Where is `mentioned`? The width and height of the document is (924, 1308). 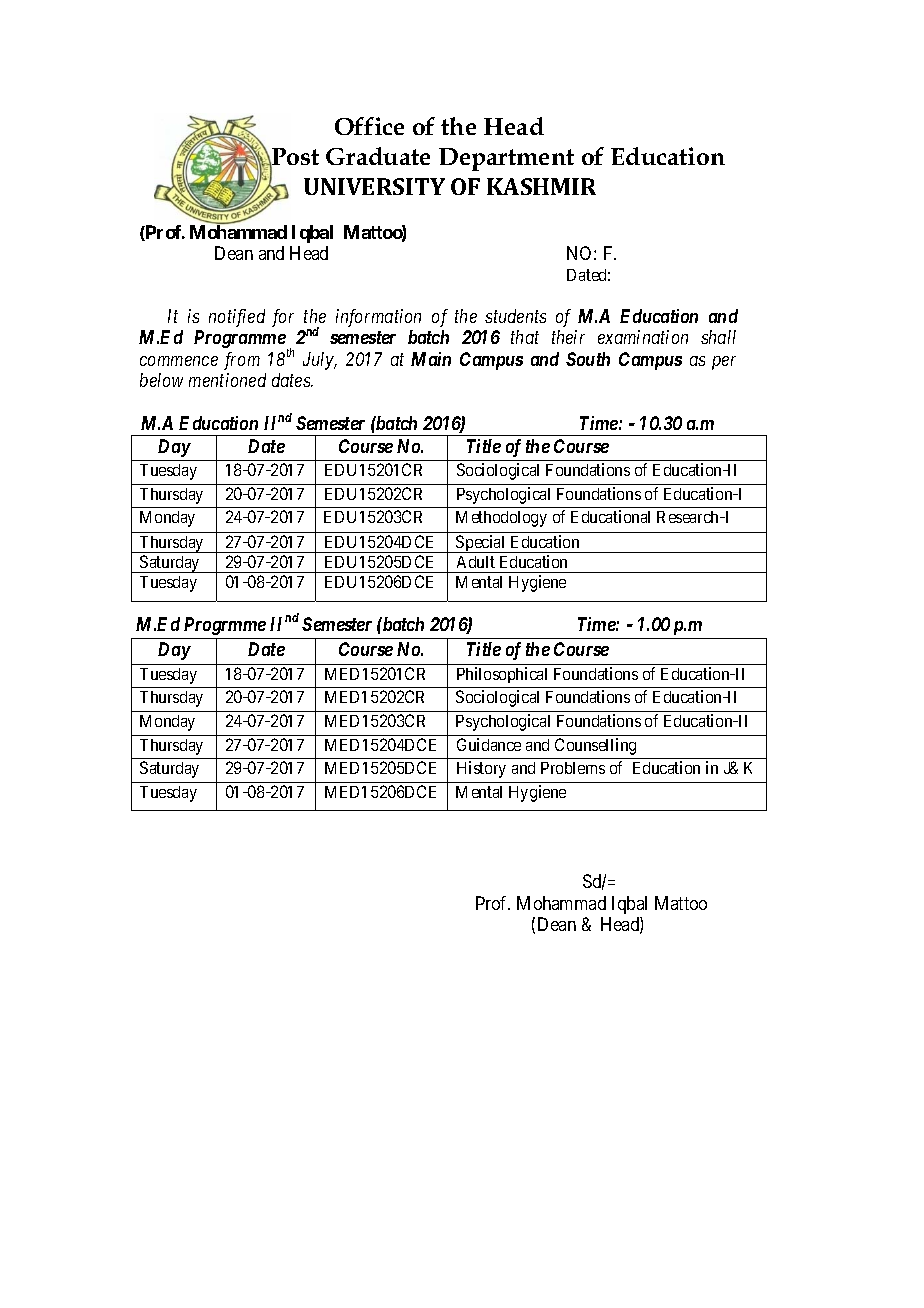 mentioned is located at coordinates (227, 380).
